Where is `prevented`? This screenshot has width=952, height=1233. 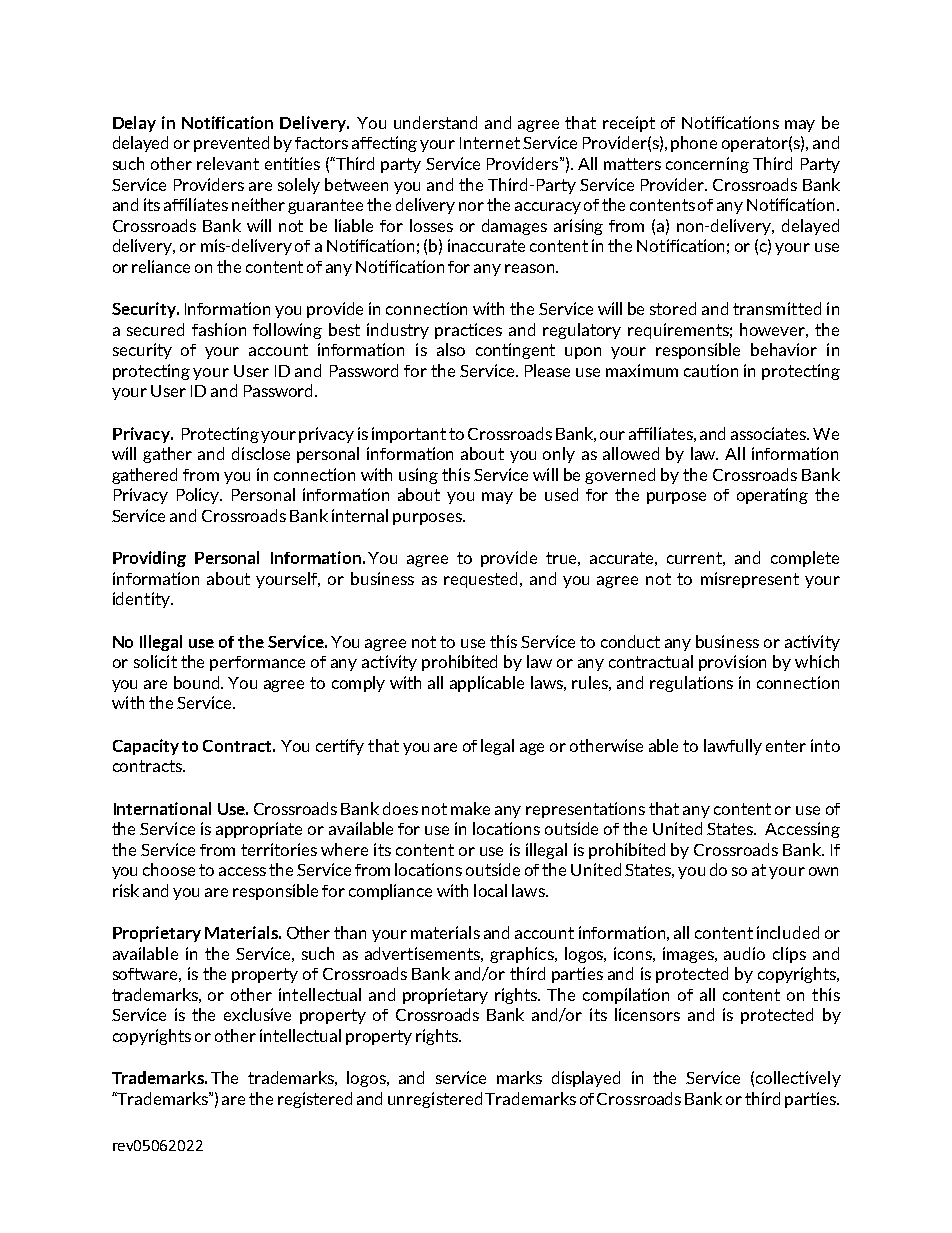 prevented is located at coordinates (231, 144).
